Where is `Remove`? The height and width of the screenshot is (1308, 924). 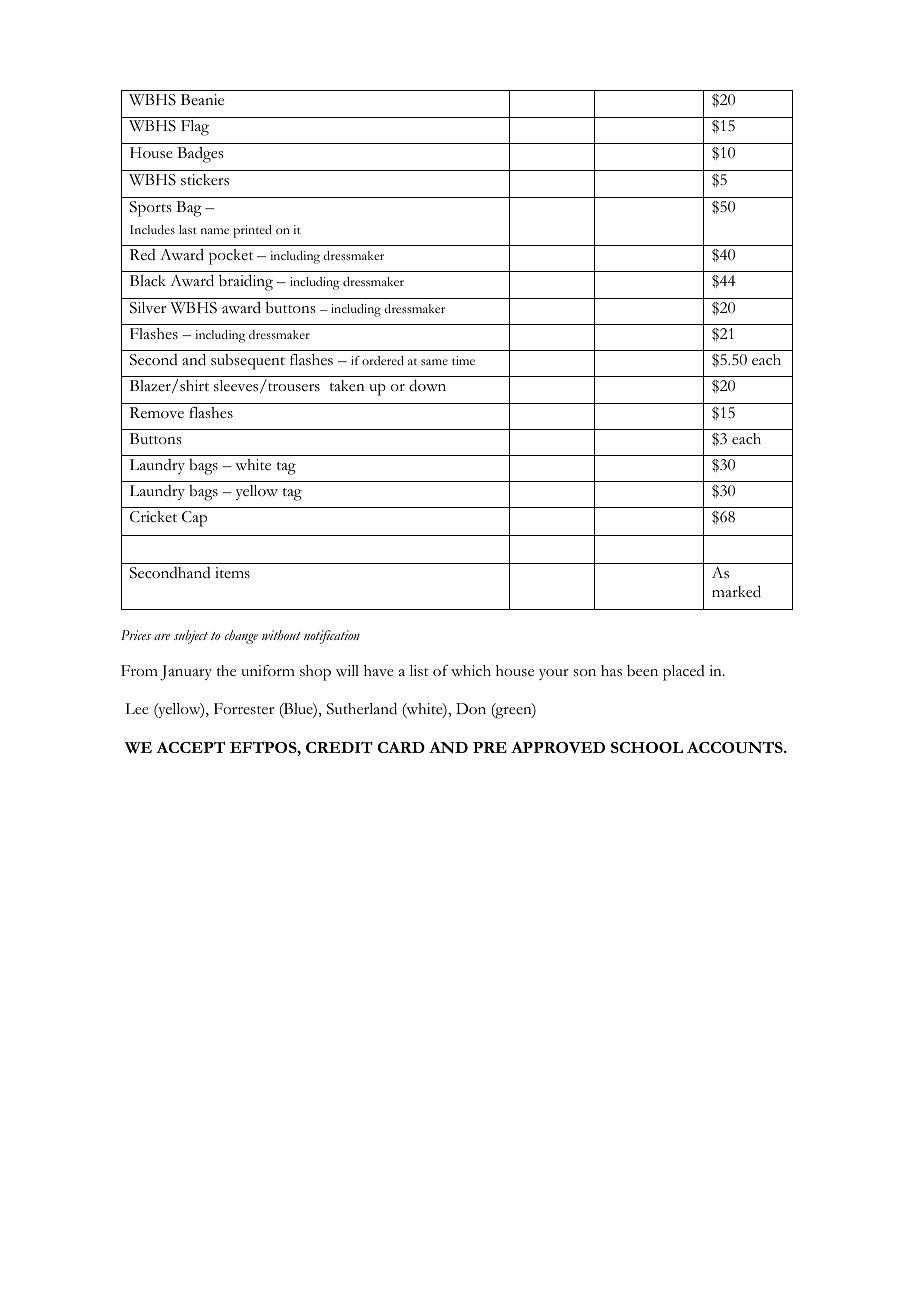 Remove is located at coordinates (157, 412).
